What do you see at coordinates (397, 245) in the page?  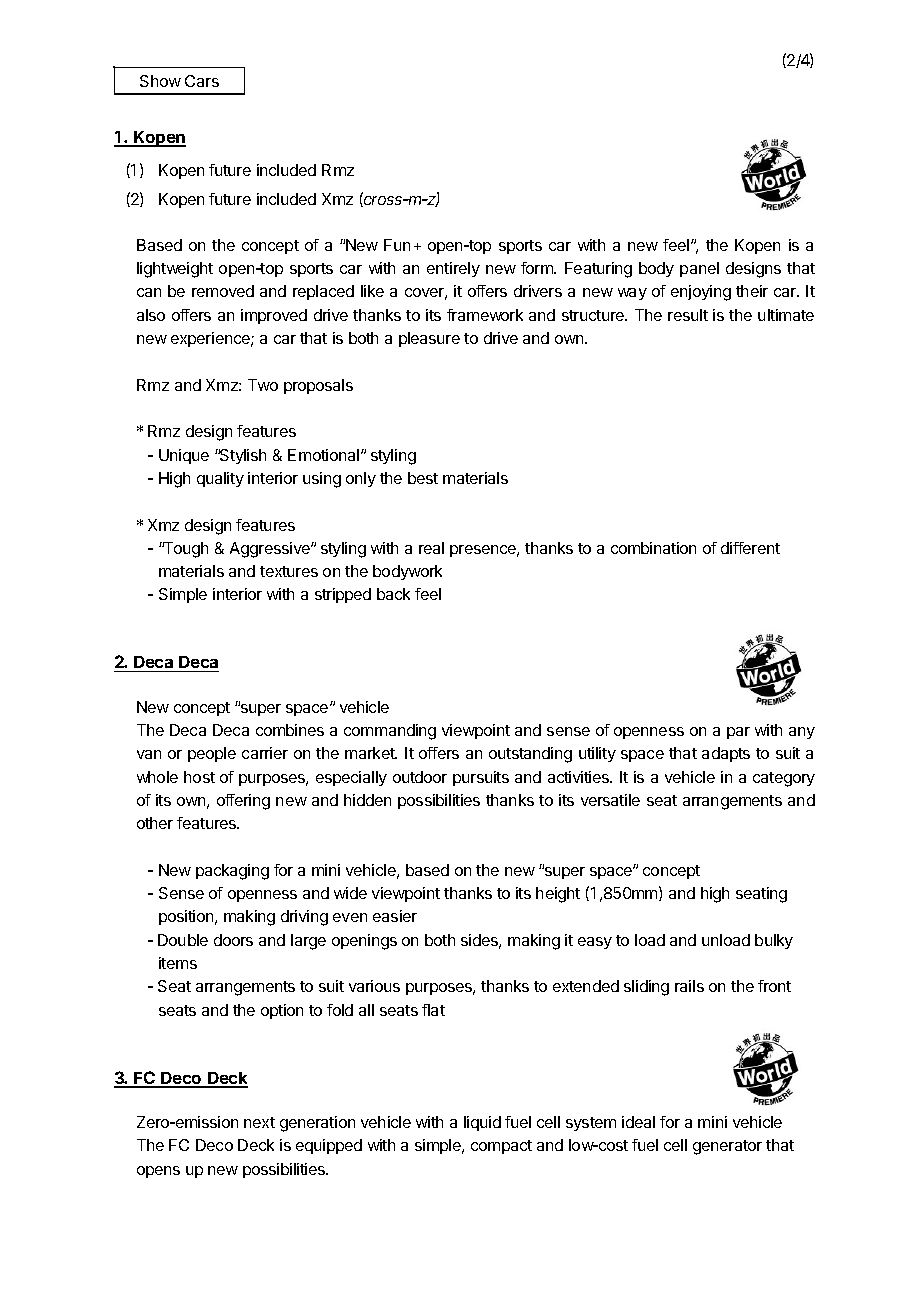 I see `Fun` at bounding box center [397, 245].
